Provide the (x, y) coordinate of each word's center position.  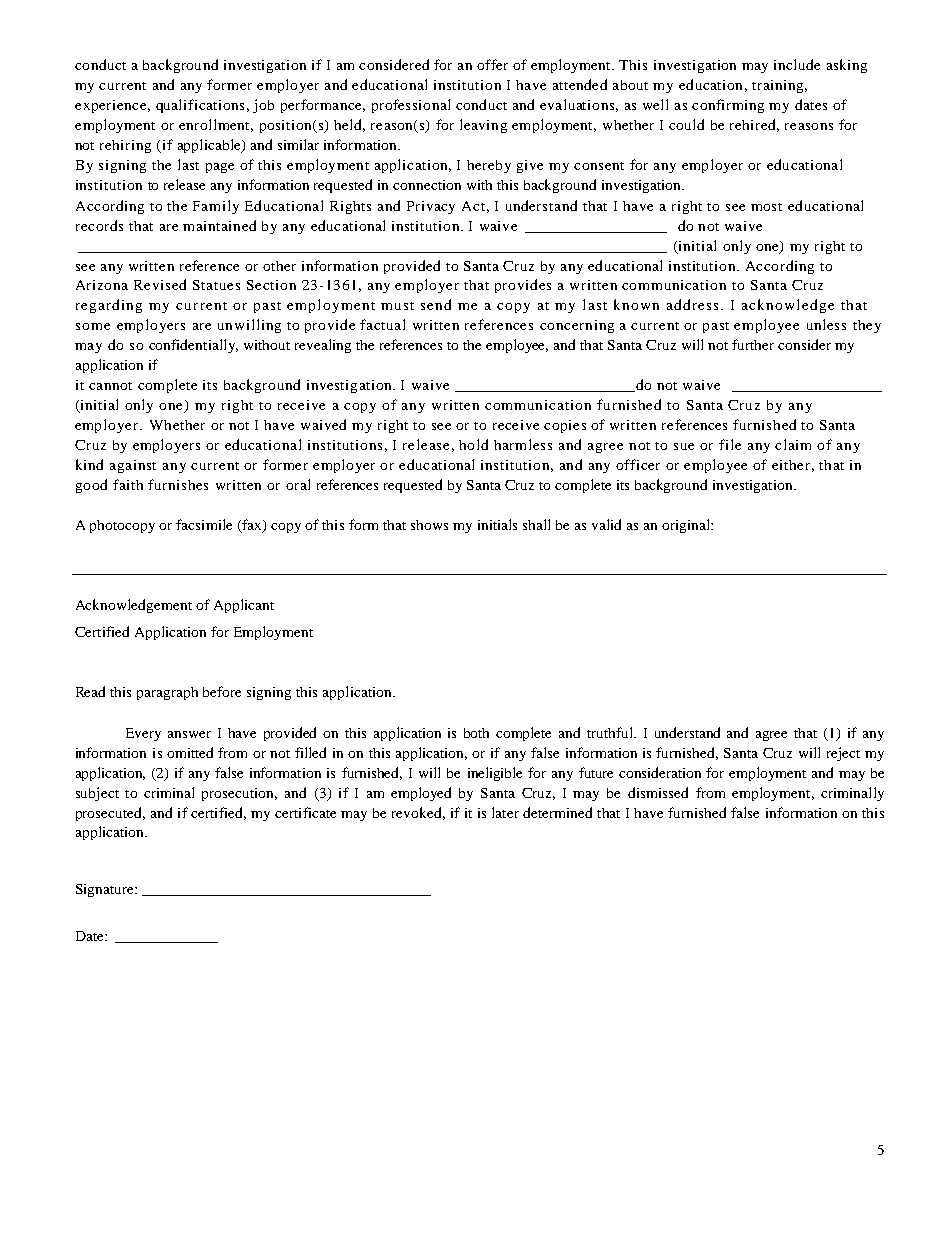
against (133, 466)
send (436, 304)
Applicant (244, 606)
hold (473, 444)
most (766, 207)
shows (429, 525)
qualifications (200, 106)
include (797, 64)
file (730, 444)
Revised (160, 284)
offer (492, 64)
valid (606, 524)
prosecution (239, 794)
